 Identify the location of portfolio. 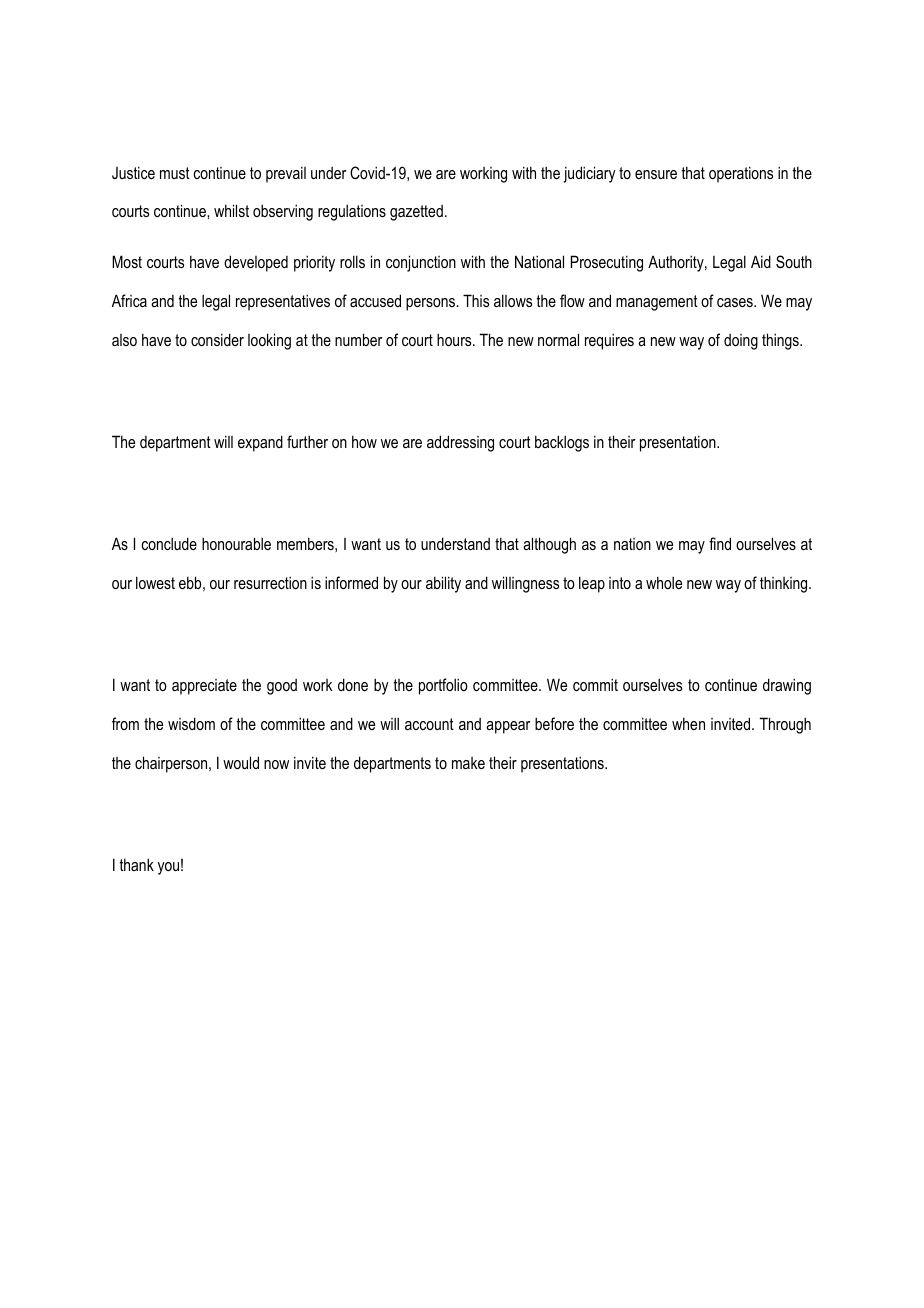
(443, 686).
